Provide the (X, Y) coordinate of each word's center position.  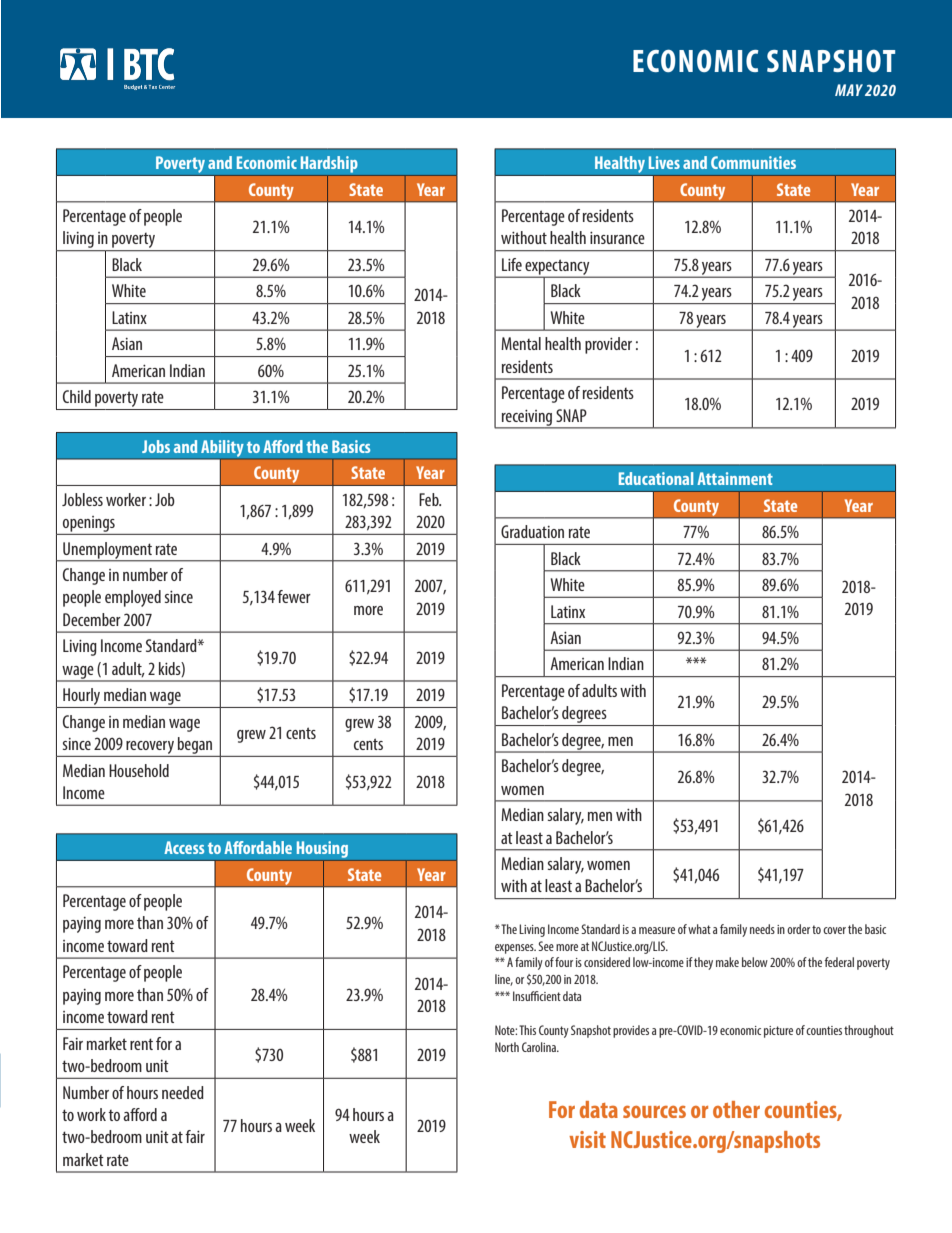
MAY (849, 90)
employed (133, 598)
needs (762, 929)
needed (183, 1092)
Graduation (532, 531)
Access (184, 847)
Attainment (735, 478)
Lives (664, 162)
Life (512, 264)
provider (608, 345)
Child (77, 396)
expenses (515, 949)
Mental (521, 343)
